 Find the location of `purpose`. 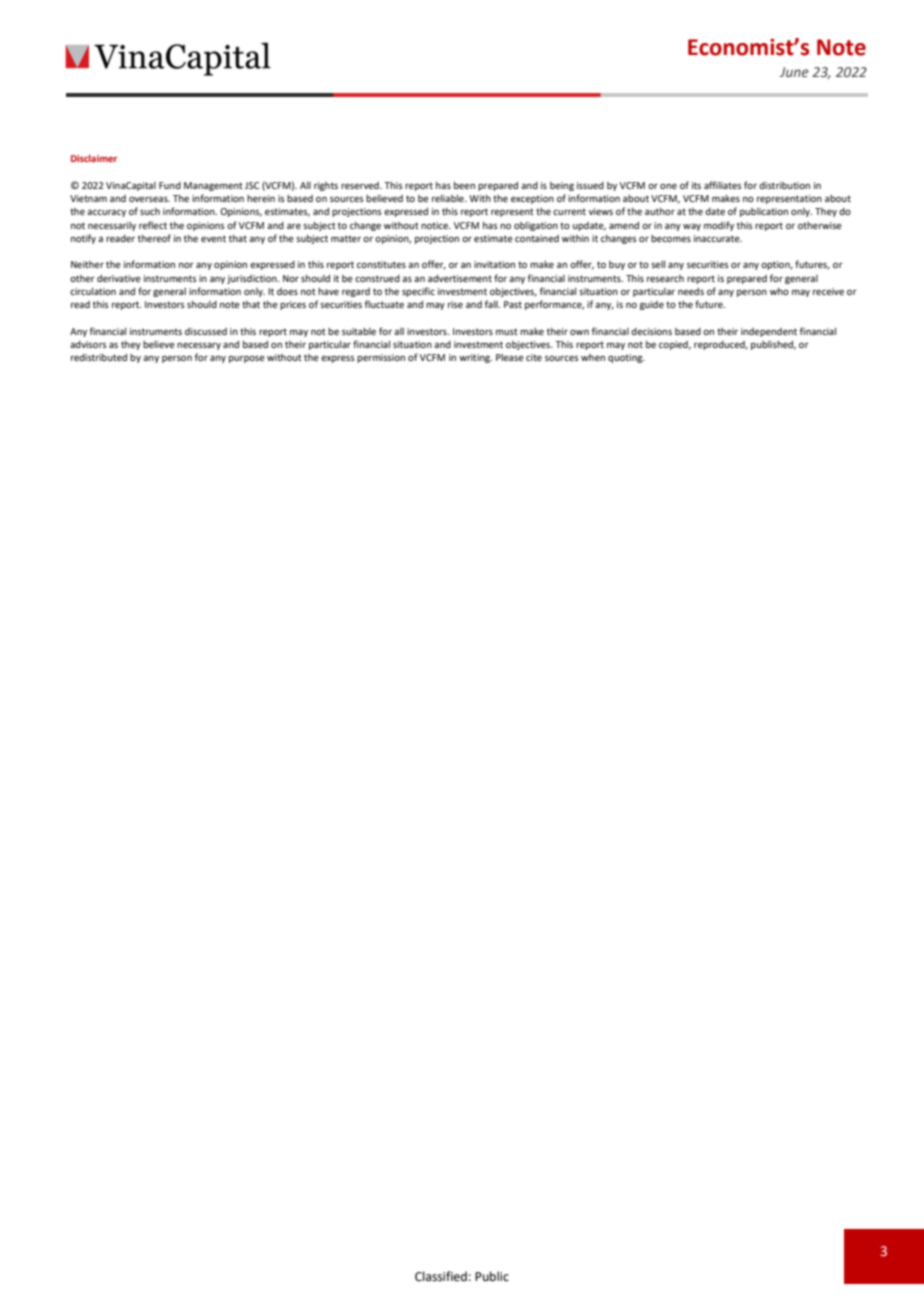

purpose is located at coordinates (247, 359).
